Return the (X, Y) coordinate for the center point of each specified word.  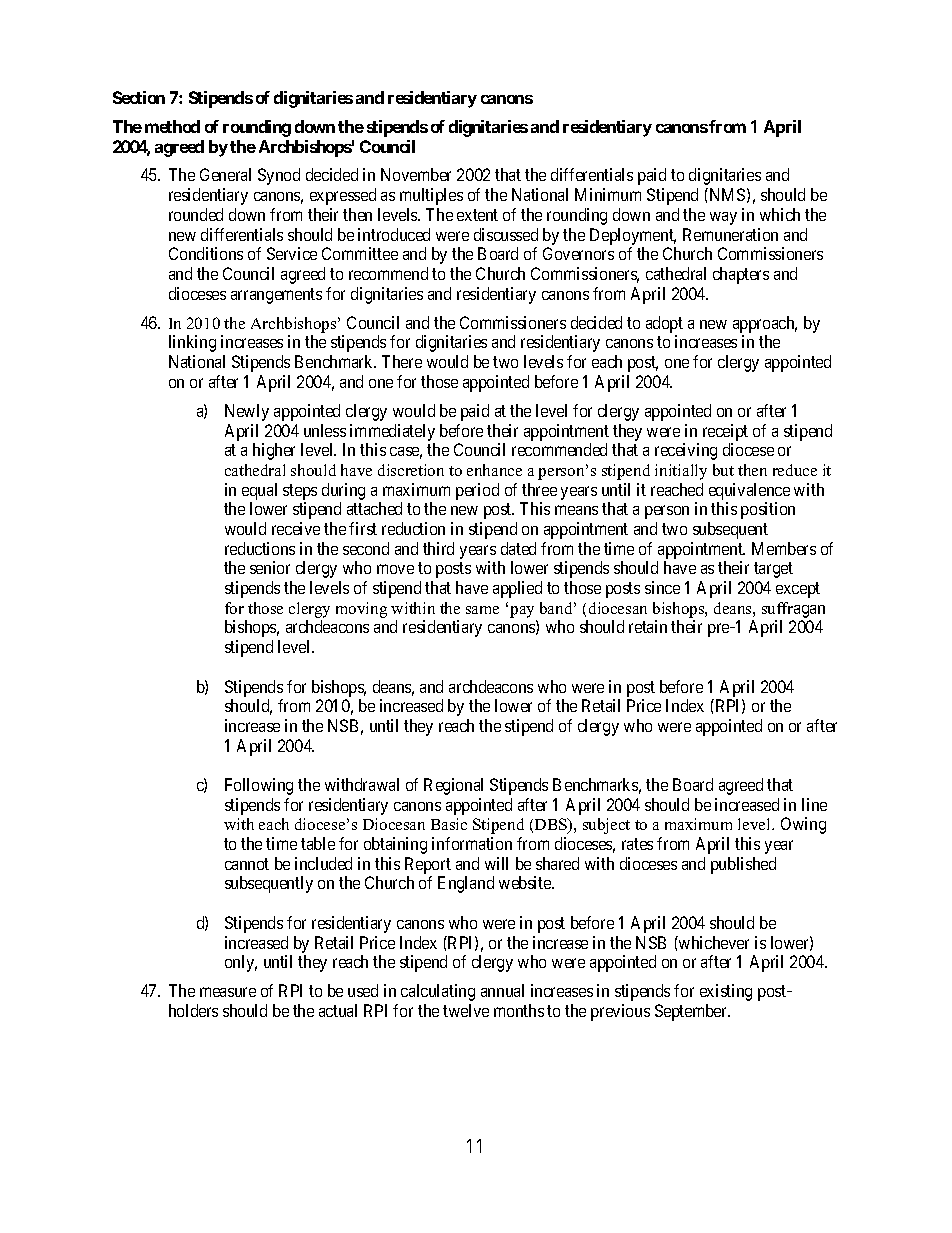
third (438, 548)
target (773, 570)
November (416, 174)
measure (228, 992)
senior (270, 567)
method (172, 126)
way (723, 218)
